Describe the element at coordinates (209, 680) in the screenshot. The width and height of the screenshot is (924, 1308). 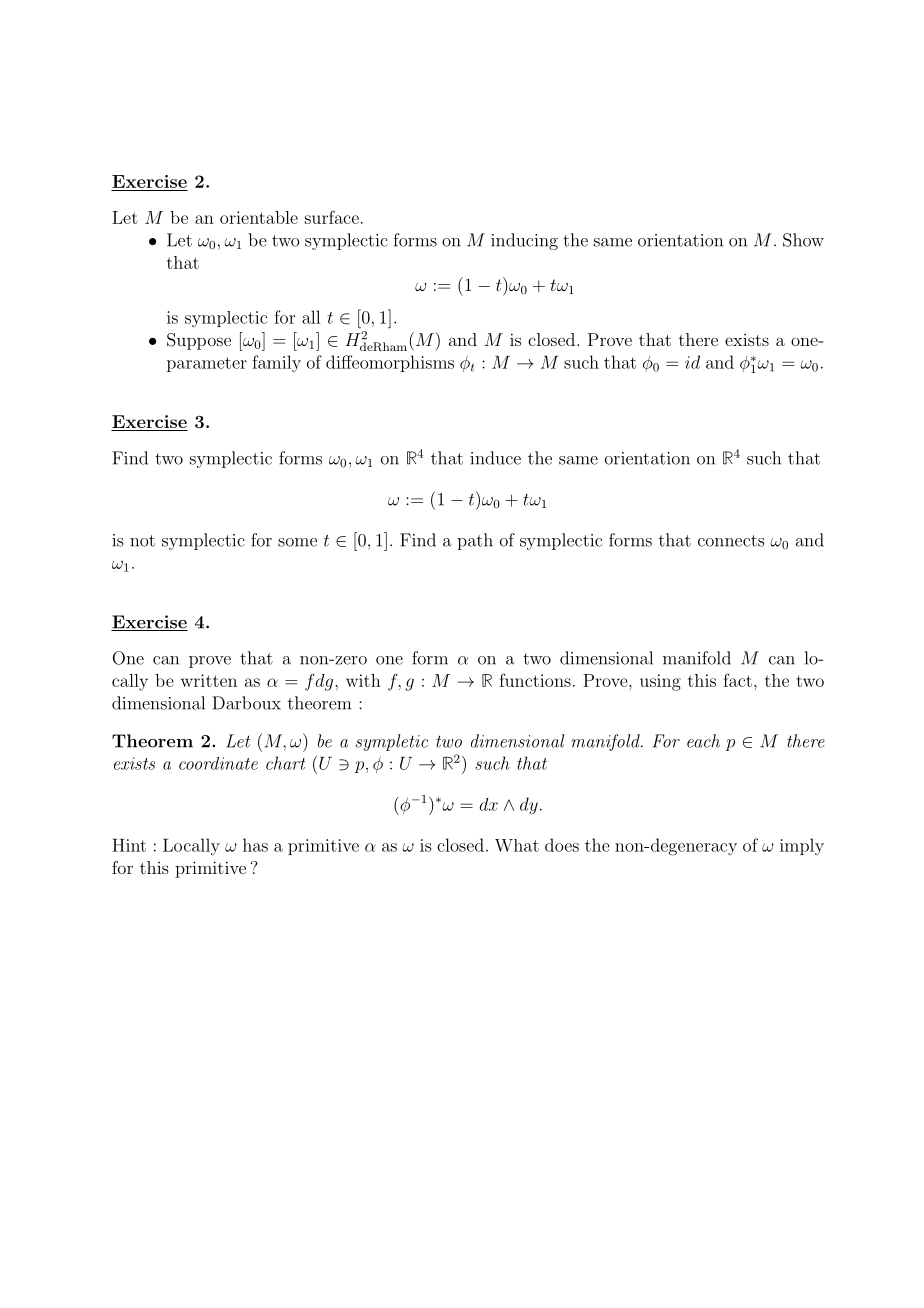
I see `written` at that location.
